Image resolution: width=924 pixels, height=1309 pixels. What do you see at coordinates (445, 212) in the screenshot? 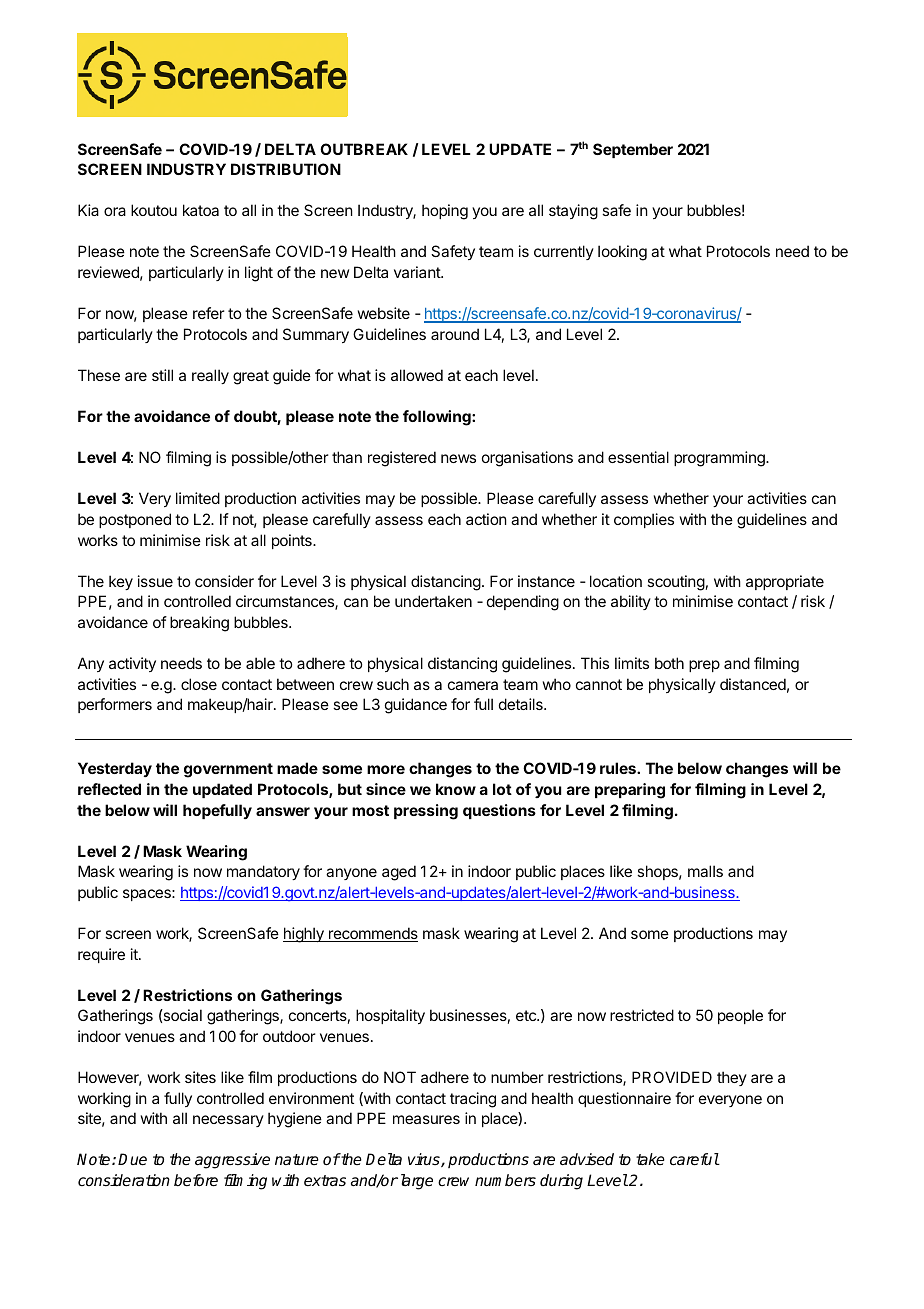
I see `hoping` at bounding box center [445, 212].
